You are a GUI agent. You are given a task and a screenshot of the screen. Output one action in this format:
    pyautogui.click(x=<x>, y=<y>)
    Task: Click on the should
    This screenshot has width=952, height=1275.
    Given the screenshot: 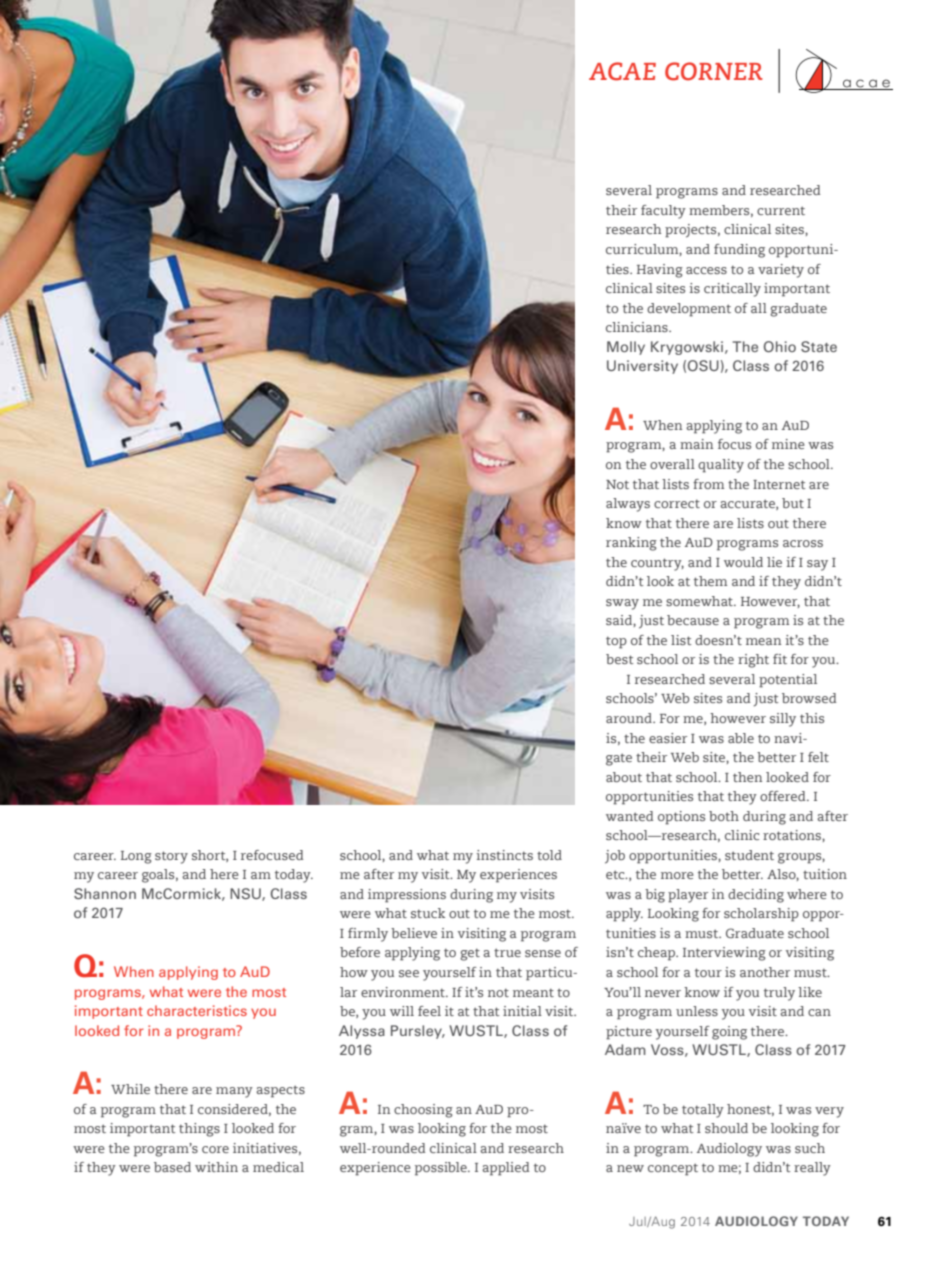 What is the action you would take?
    pyautogui.click(x=726, y=1128)
